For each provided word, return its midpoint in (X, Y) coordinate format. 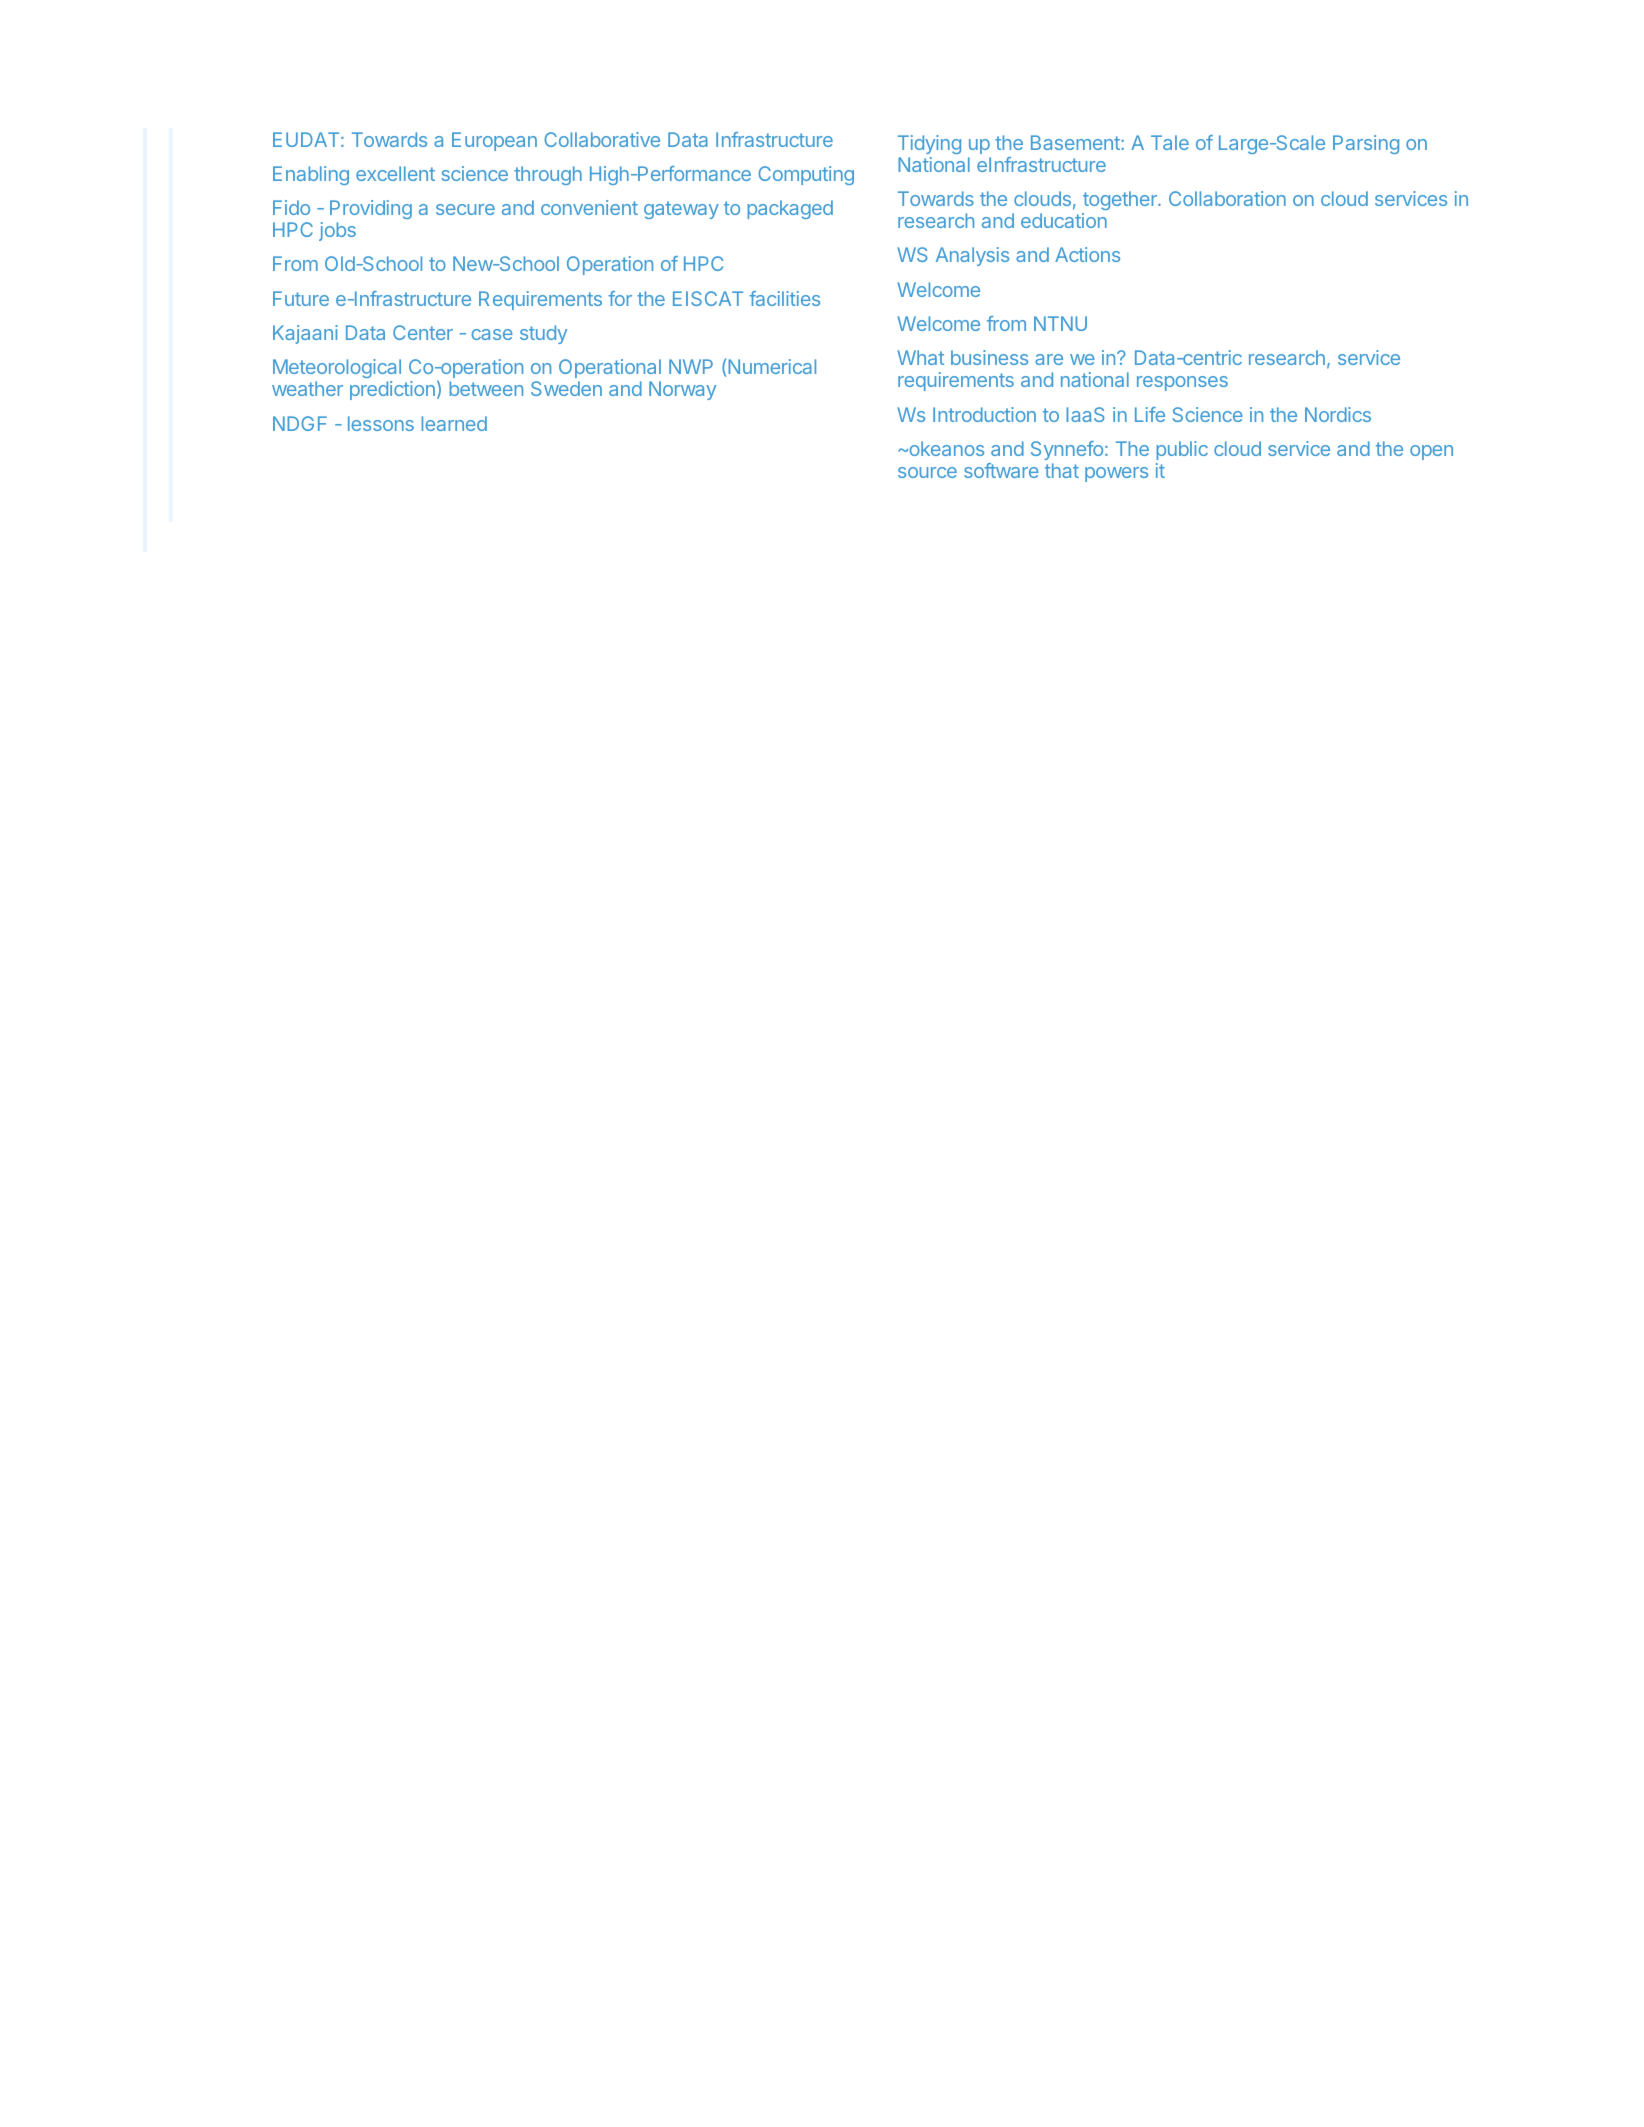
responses (1182, 383)
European (494, 141)
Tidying (929, 144)
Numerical (772, 366)
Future (301, 298)
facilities (784, 298)
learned (454, 423)
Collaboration (1227, 198)
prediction (392, 390)
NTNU (1060, 323)
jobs (337, 231)
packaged (790, 209)
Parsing (1366, 144)
